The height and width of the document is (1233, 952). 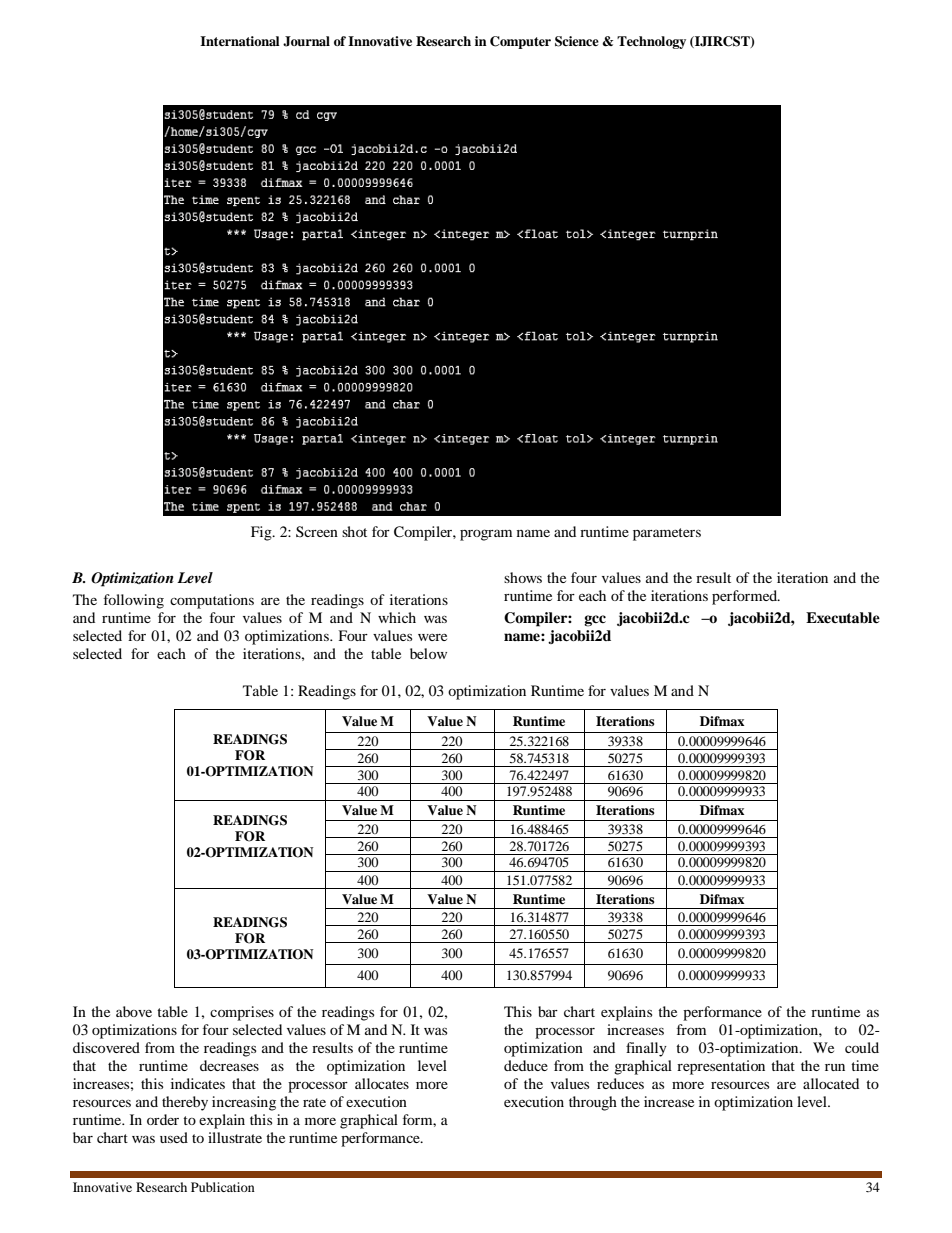 What do you see at coordinates (240, 41) in the document?
I see `International` at bounding box center [240, 41].
